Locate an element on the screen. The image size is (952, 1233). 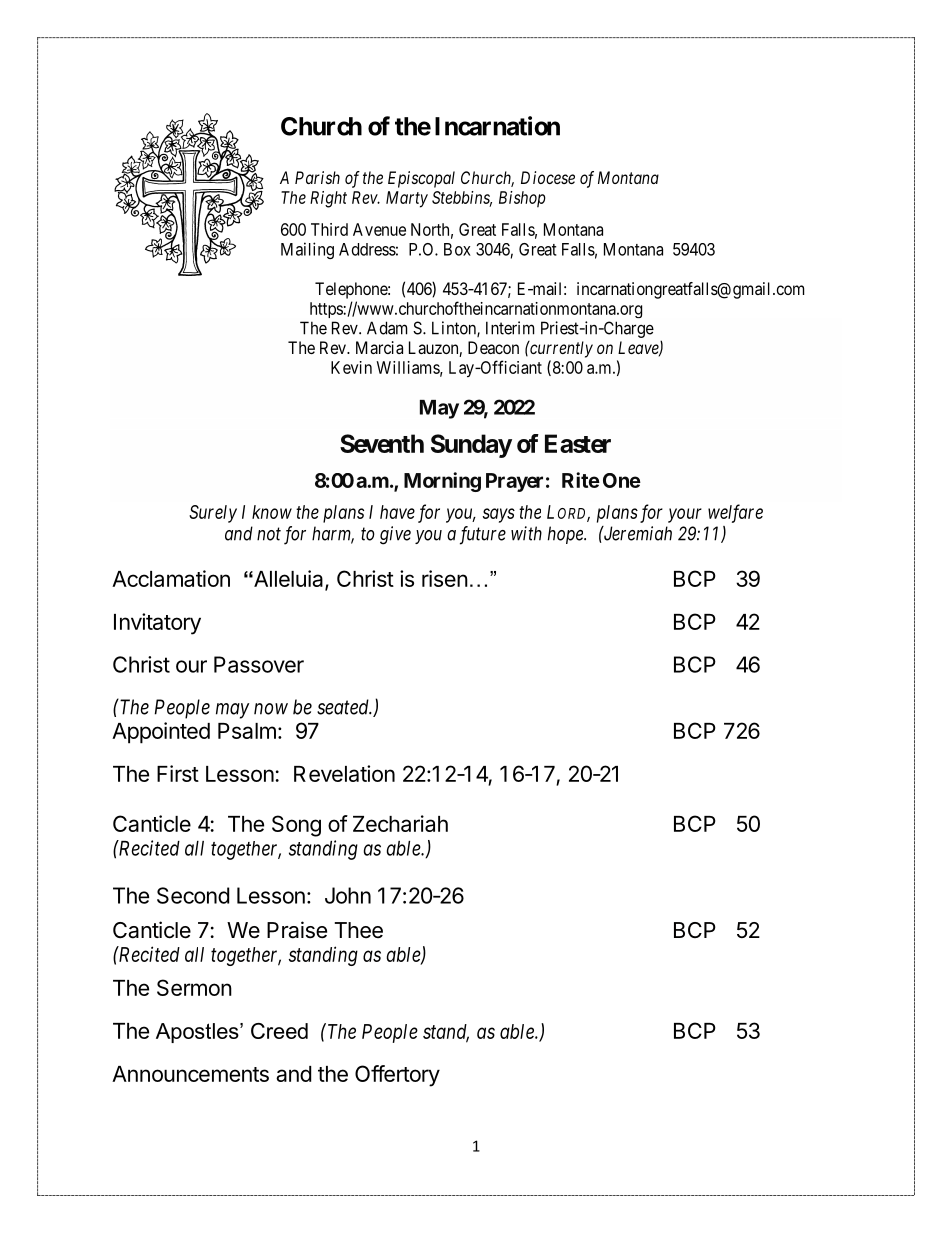
Psalm is located at coordinates (247, 731).
